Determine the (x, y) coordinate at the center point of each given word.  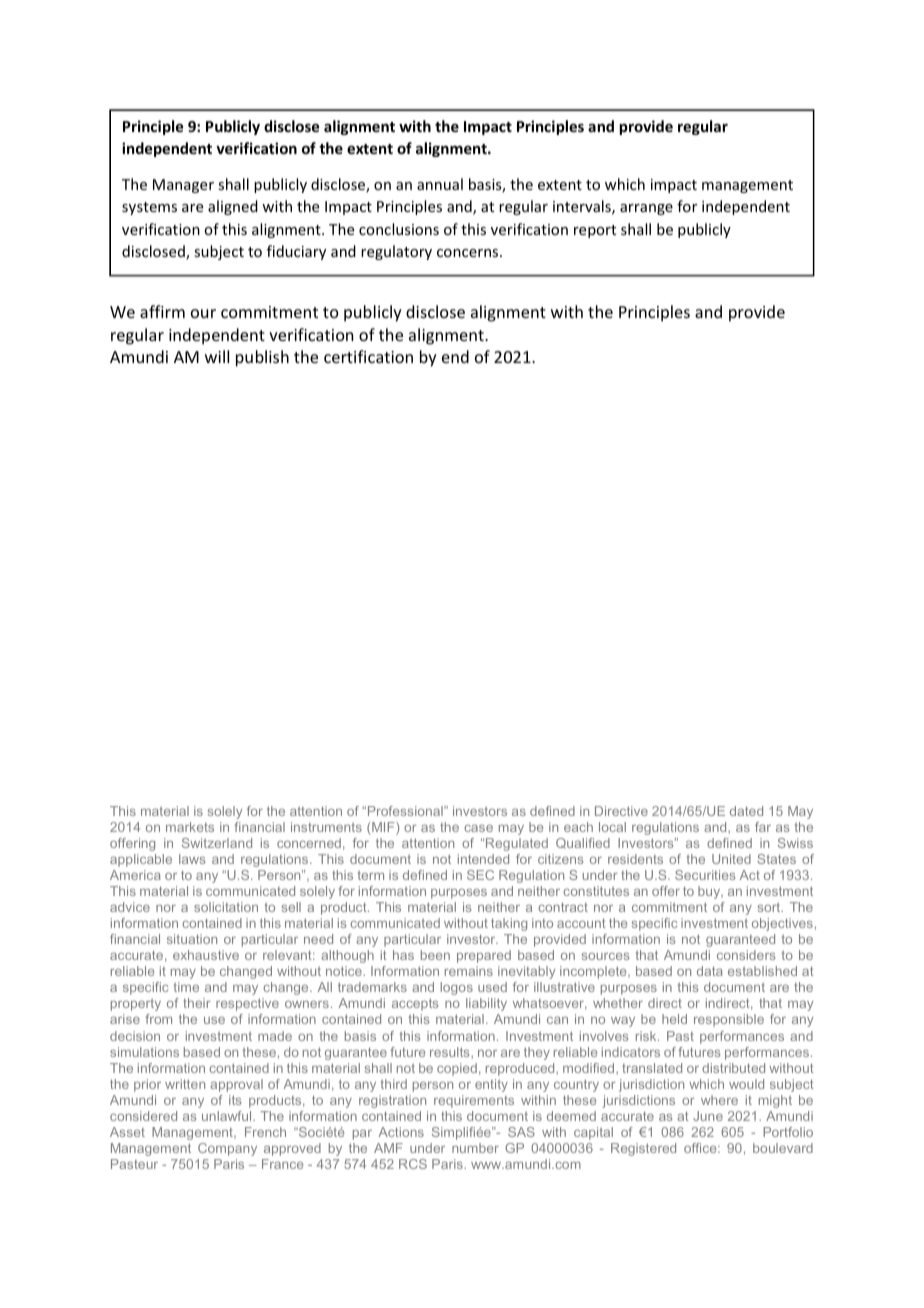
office (701, 1148)
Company (227, 1149)
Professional (406, 811)
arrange (646, 209)
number (475, 1148)
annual (440, 184)
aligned (233, 207)
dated (746, 811)
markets (190, 827)
